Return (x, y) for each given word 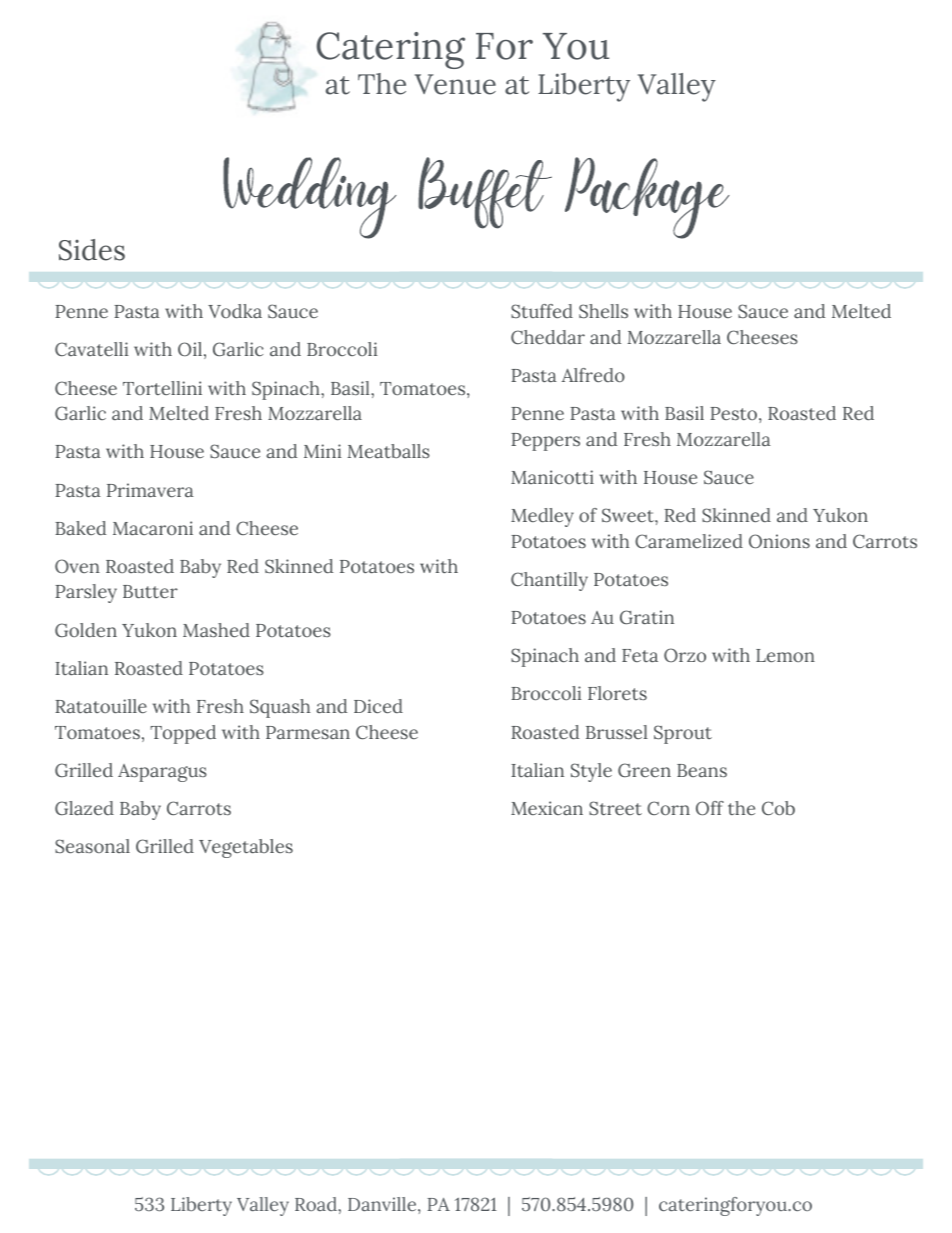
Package (647, 198)
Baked (81, 528)
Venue (455, 84)
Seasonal (92, 846)
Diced (378, 706)
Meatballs (388, 451)
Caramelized (689, 541)
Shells (603, 311)
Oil (190, 349)
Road (317, 1204)
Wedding (310, 198)
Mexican (547, 808)
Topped (183, 734)
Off (710, 808)
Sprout (683, 734)
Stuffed (542, 311)
